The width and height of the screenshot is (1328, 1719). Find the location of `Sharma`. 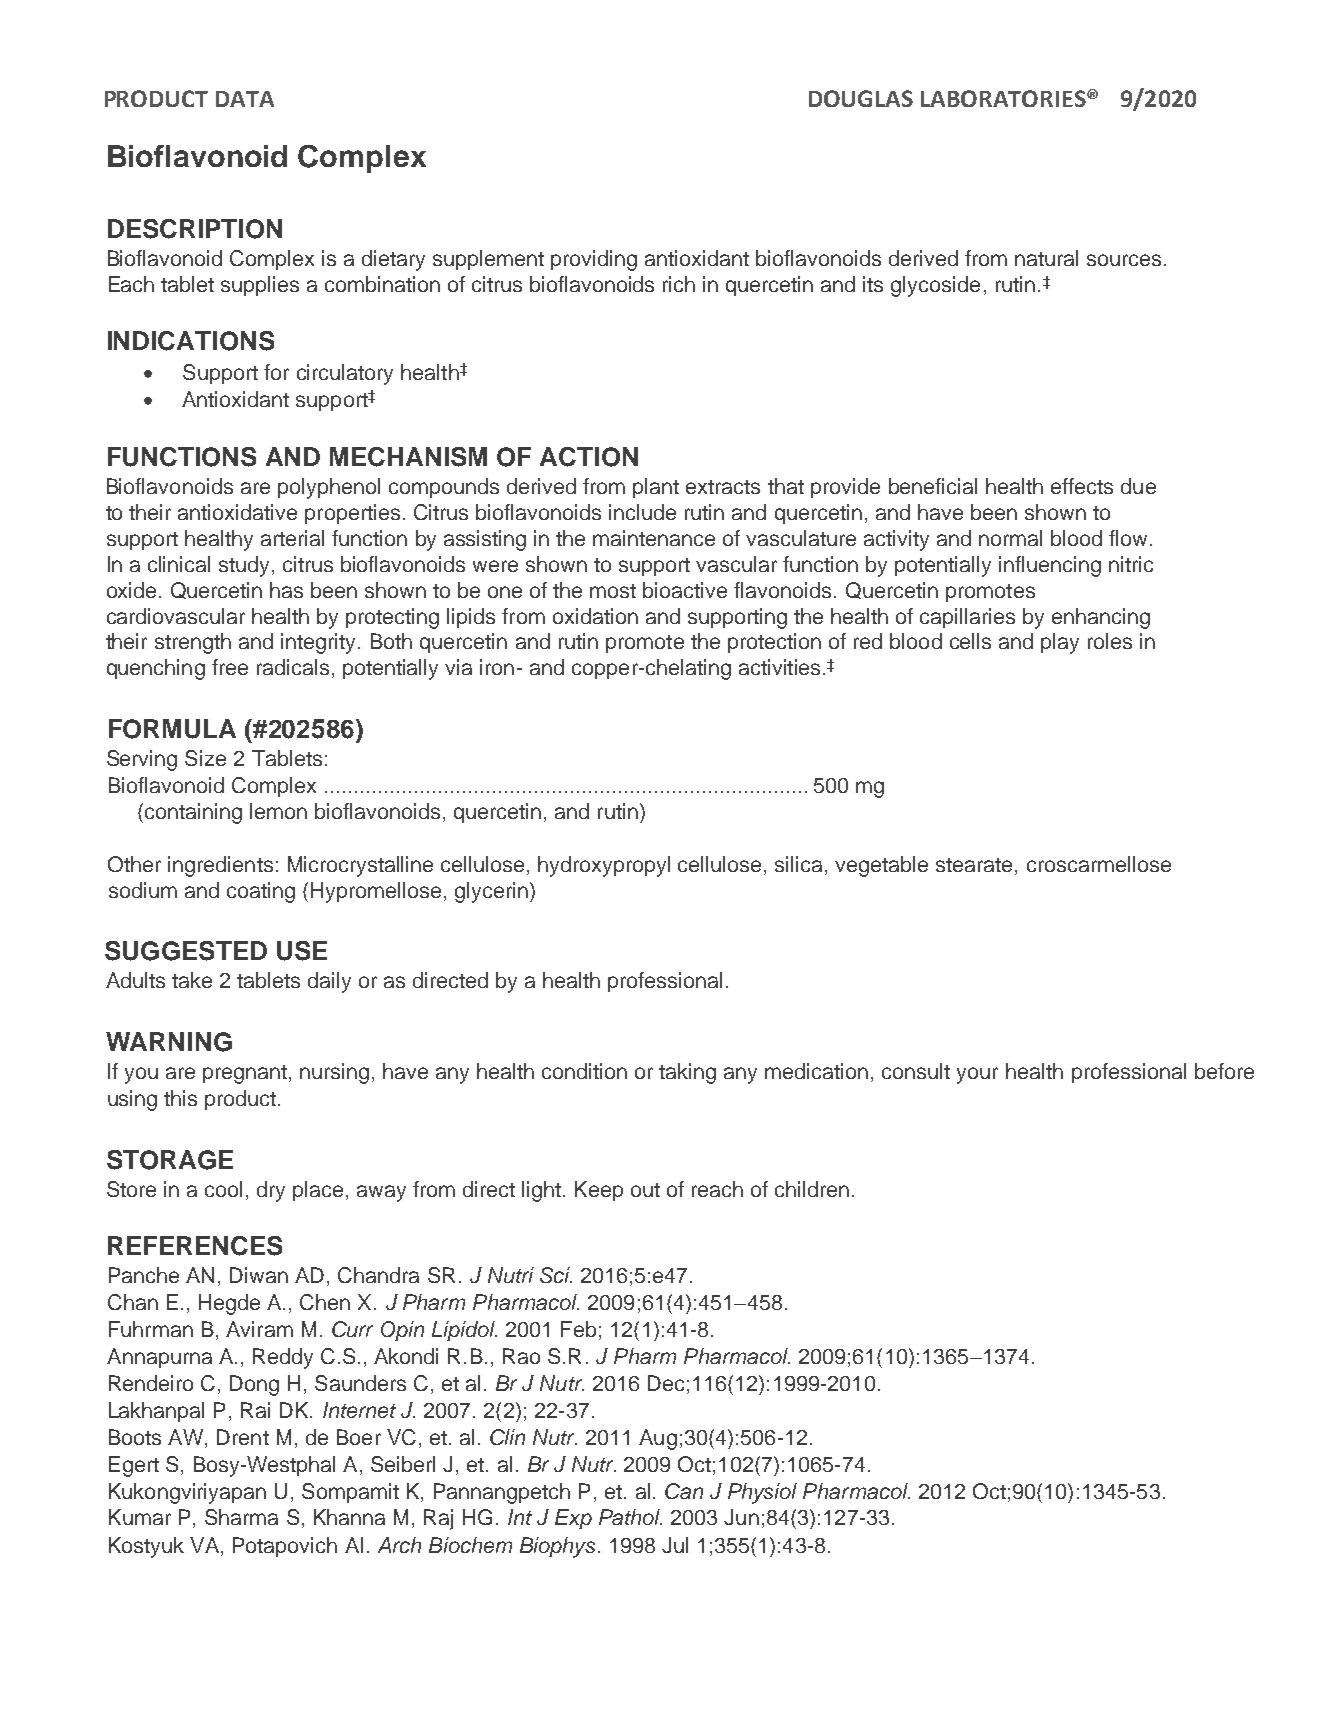

Sharma is located at coordinates (241, 1517).
